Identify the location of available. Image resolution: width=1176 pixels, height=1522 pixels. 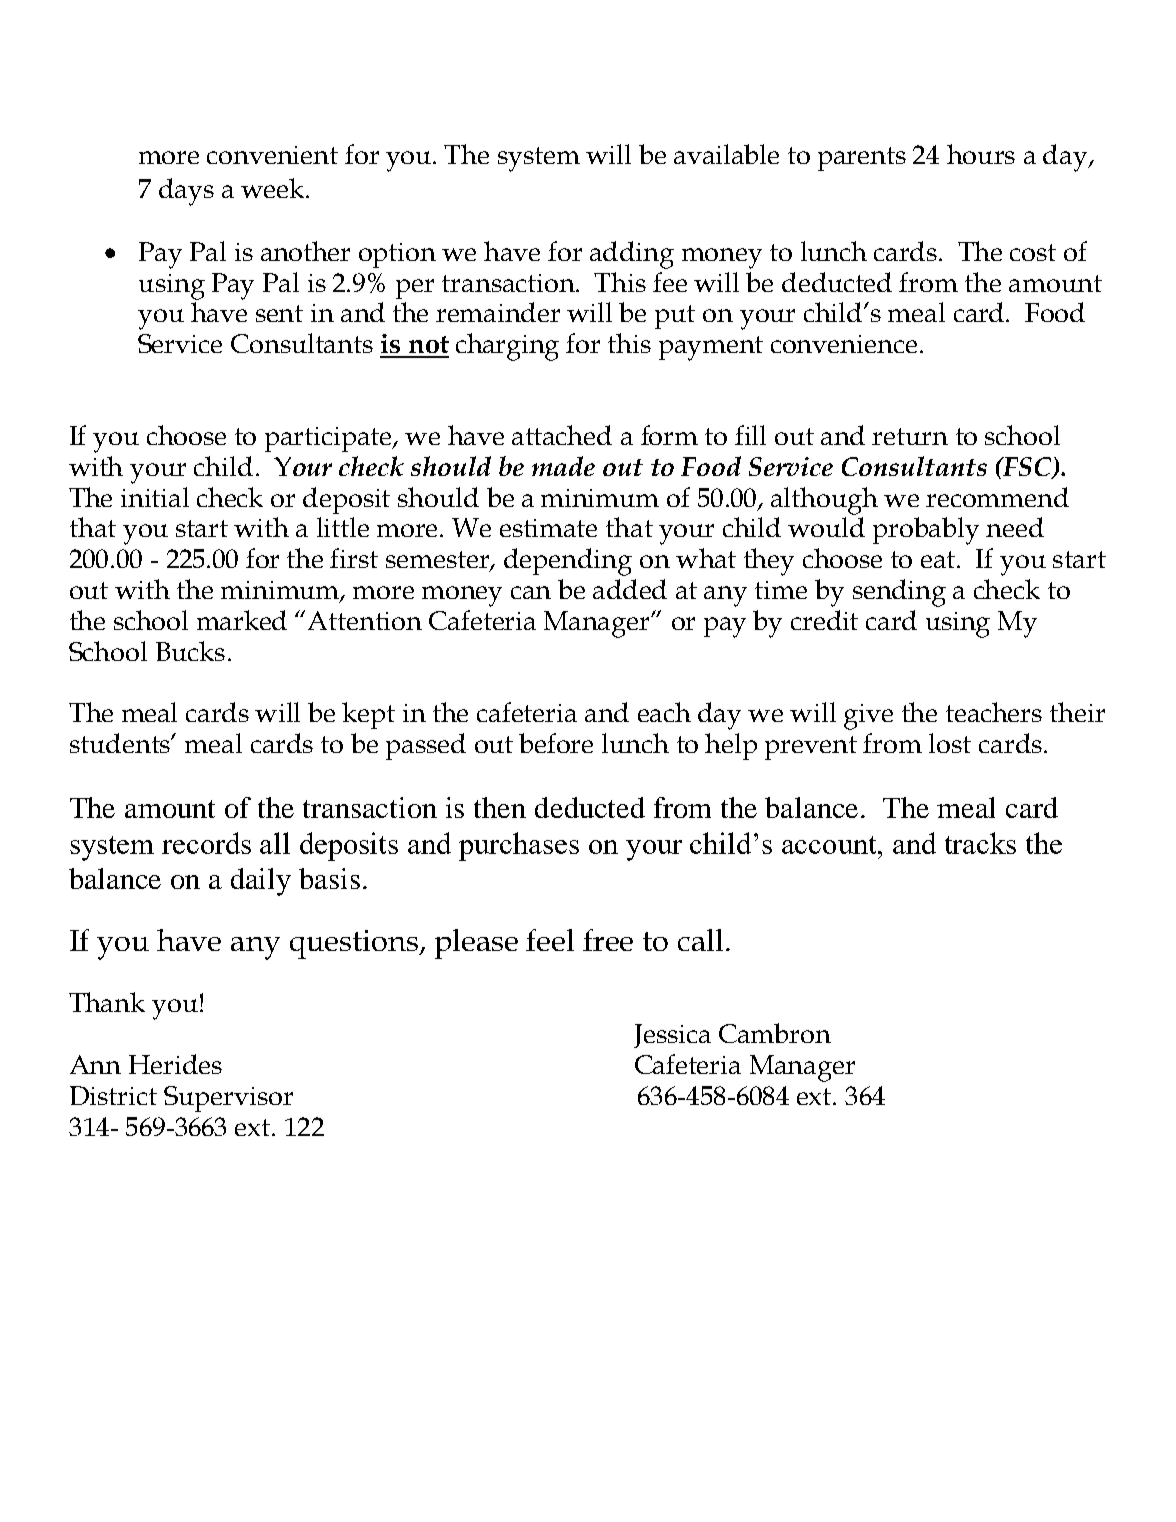
(726, 154).
